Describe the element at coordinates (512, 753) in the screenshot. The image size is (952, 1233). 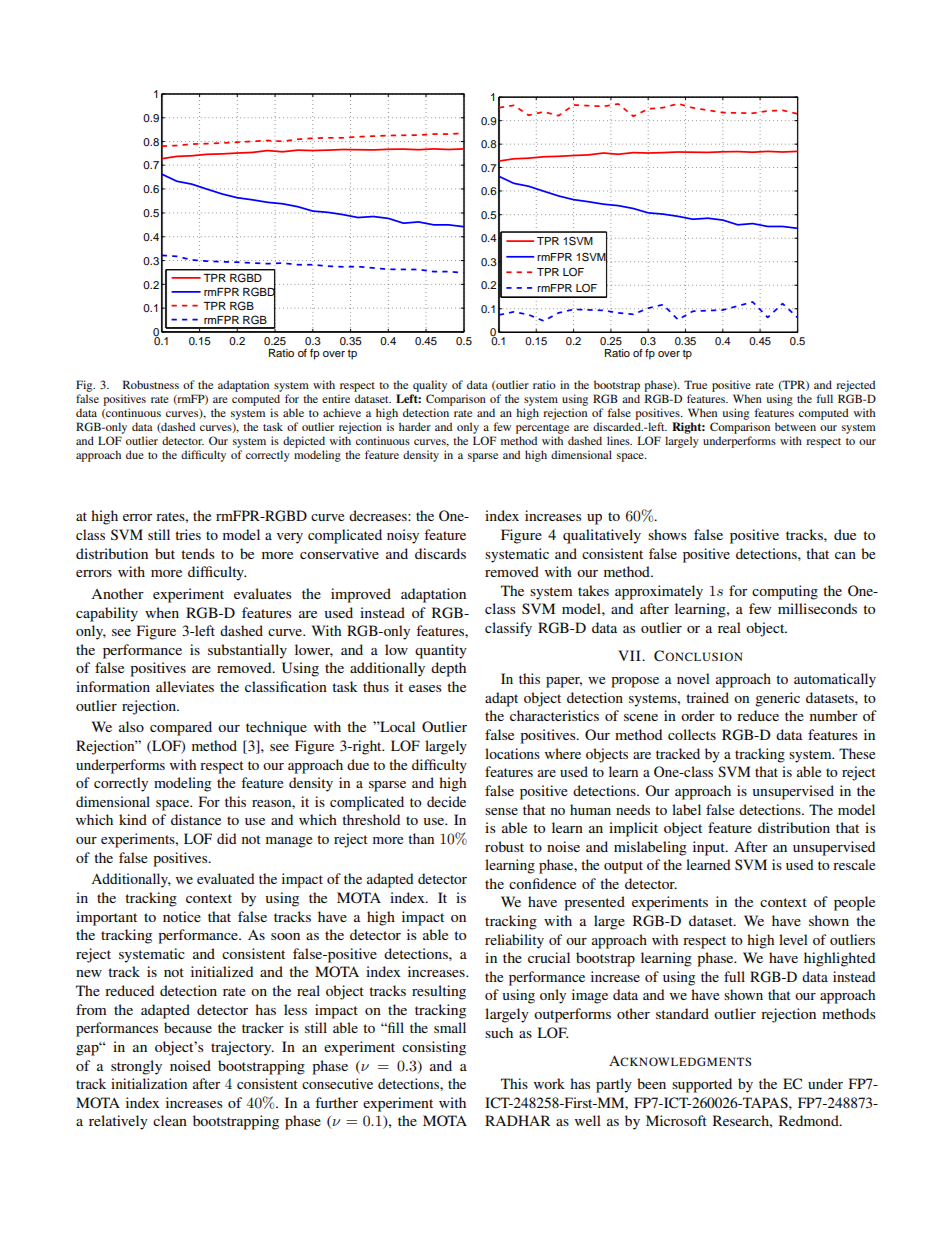
I see `locations` at that location.
